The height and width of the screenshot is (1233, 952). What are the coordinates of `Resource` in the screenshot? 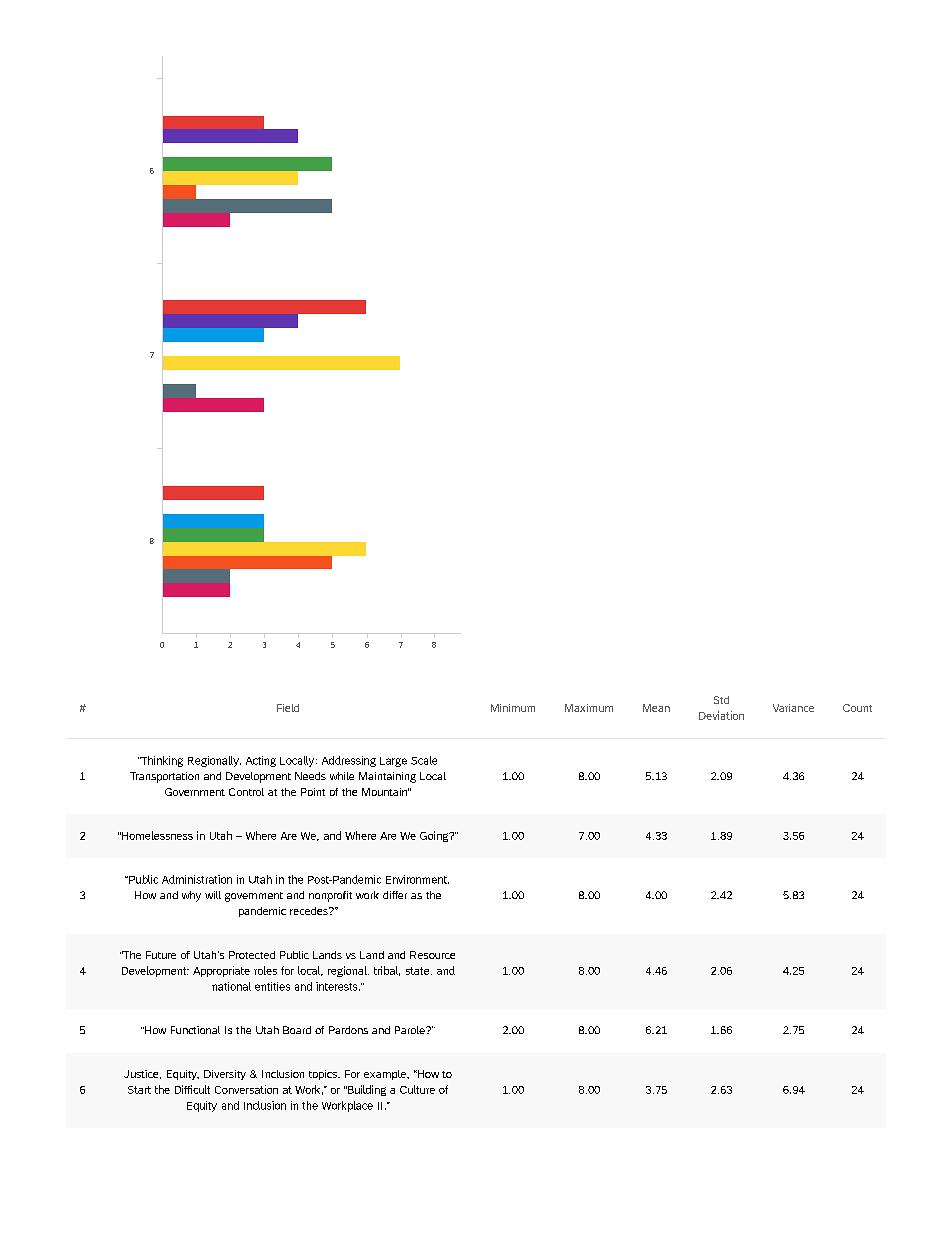 It's located at (432, 955).
